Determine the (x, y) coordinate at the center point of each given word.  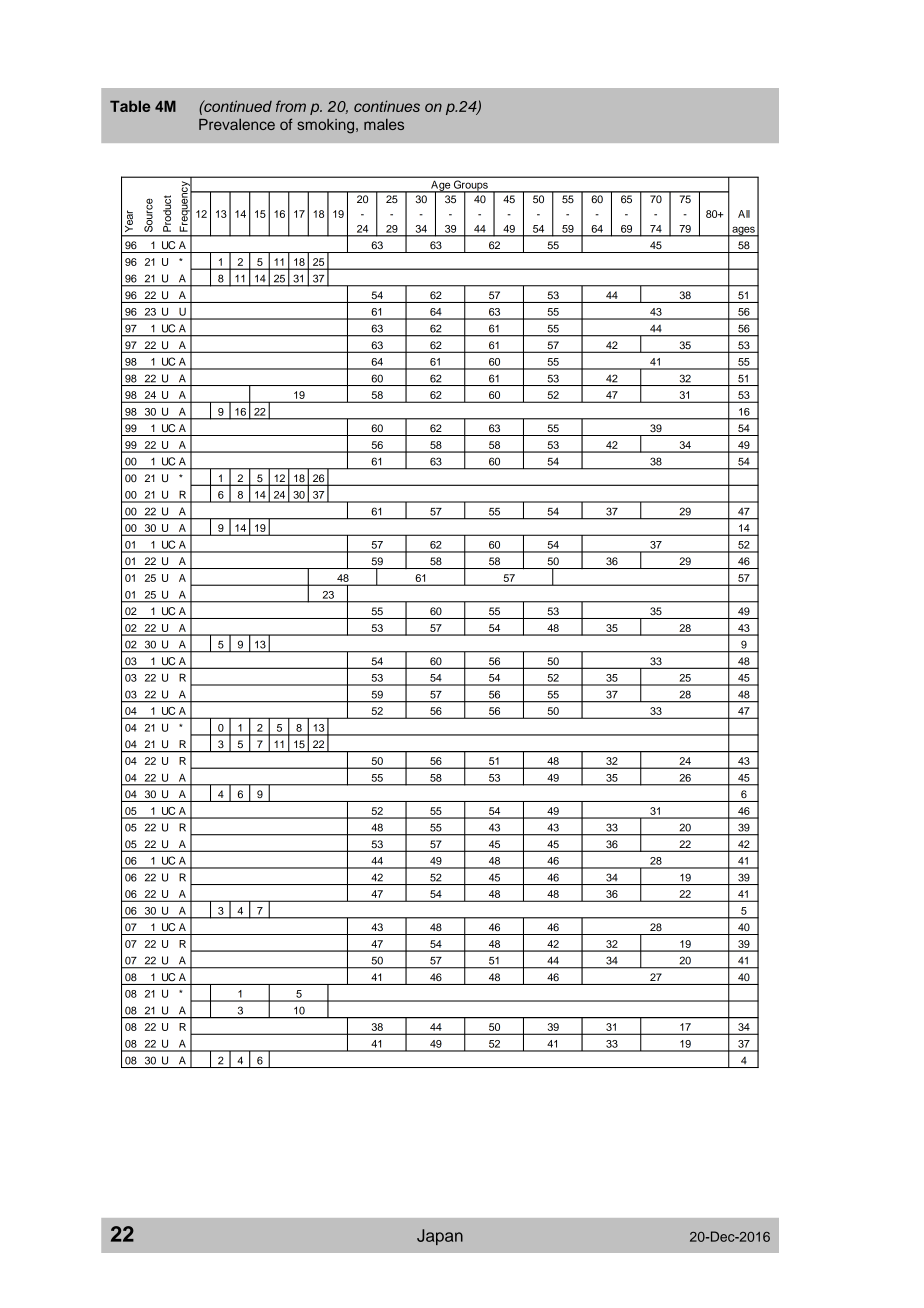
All (744, 214)
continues (387, 106)
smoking (327, 126)
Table (130, 106)
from (291, 106)
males (384, 124)
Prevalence (237, 124)
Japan (440, 1237)
